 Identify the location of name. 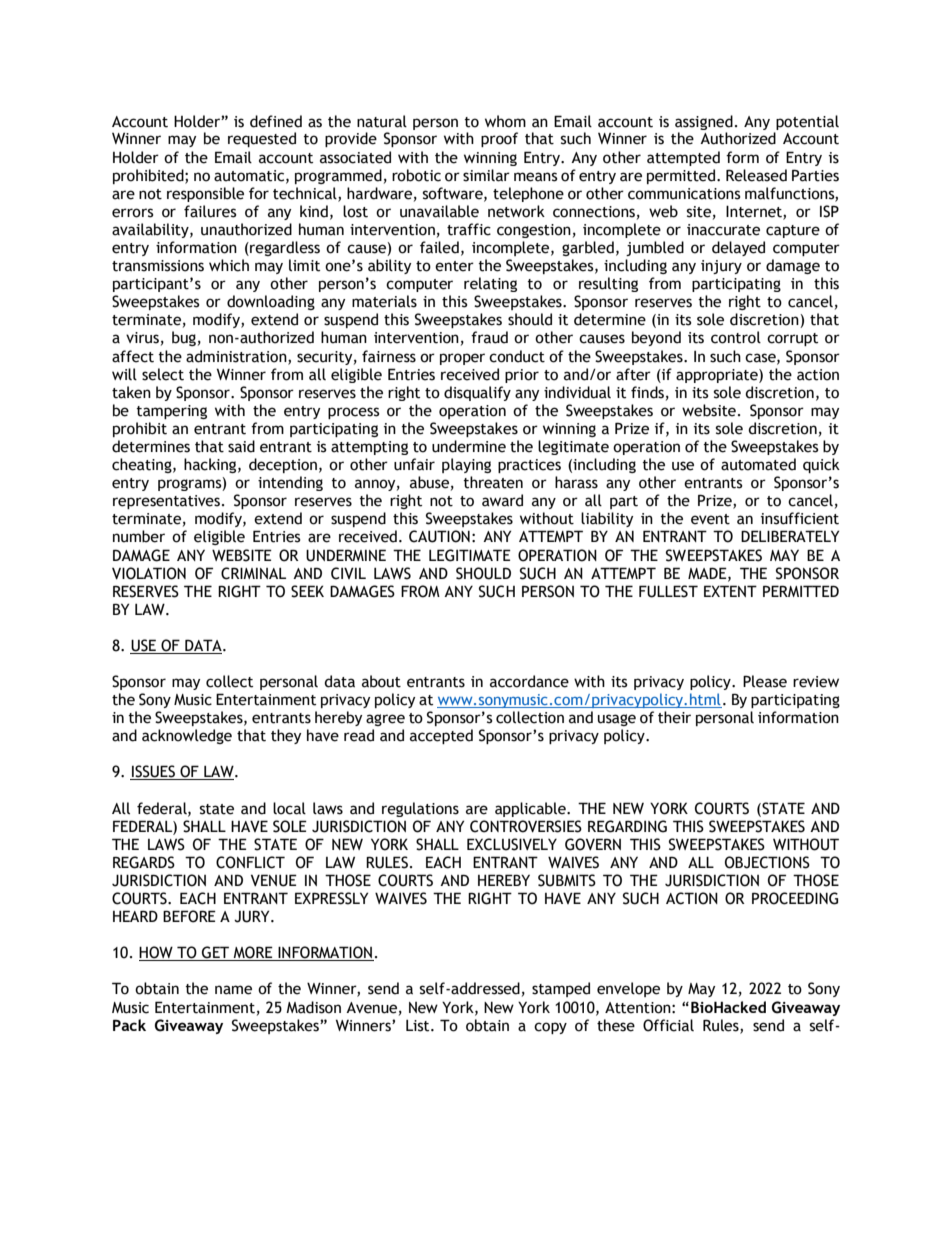
(233, 990).
